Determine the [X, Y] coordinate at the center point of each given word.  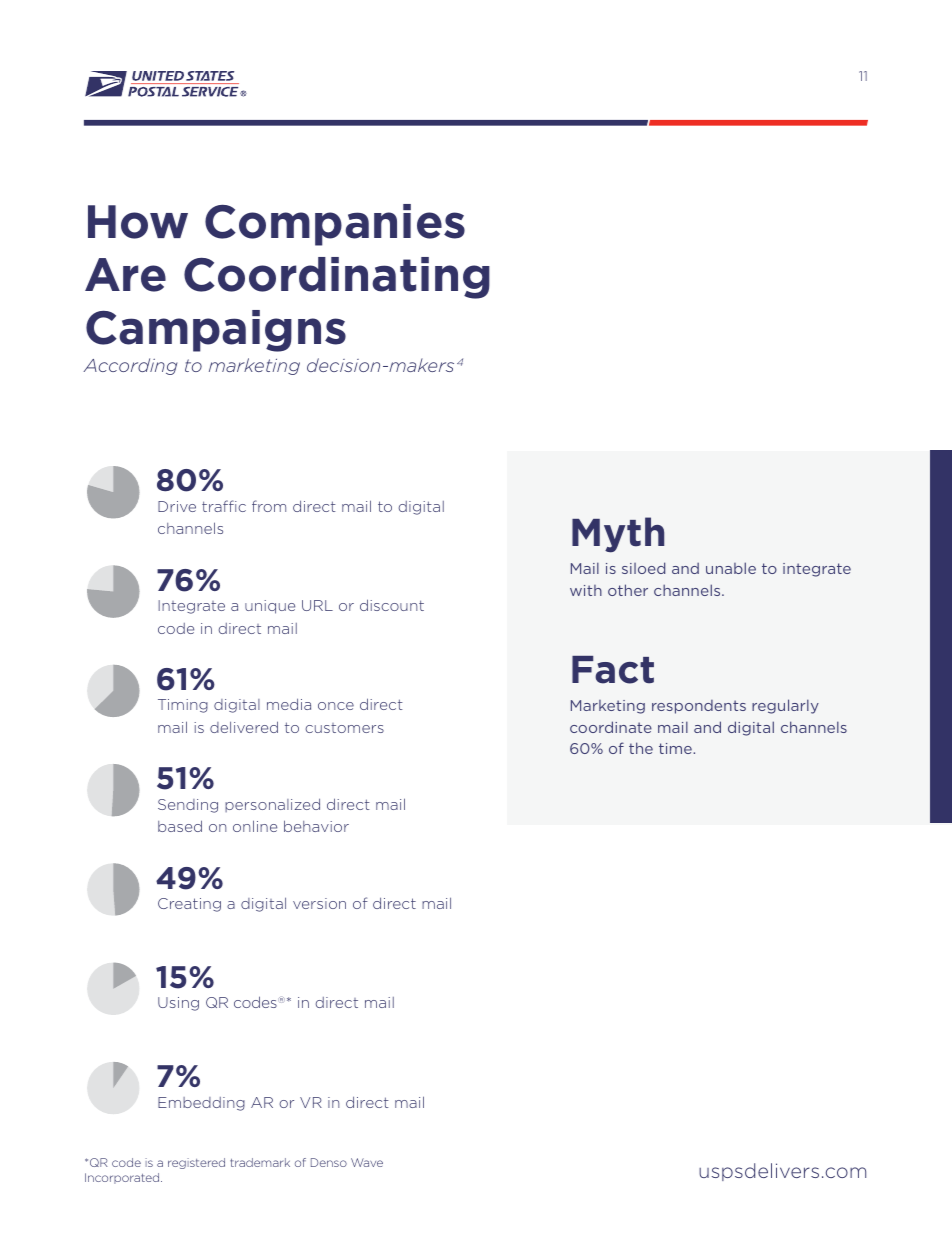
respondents [699, 707]
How [138, 222]
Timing [183, 706]
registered [196, 1163]
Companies [335, 225]
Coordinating [337, 278]
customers [344, 728]
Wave [367, 1162]
